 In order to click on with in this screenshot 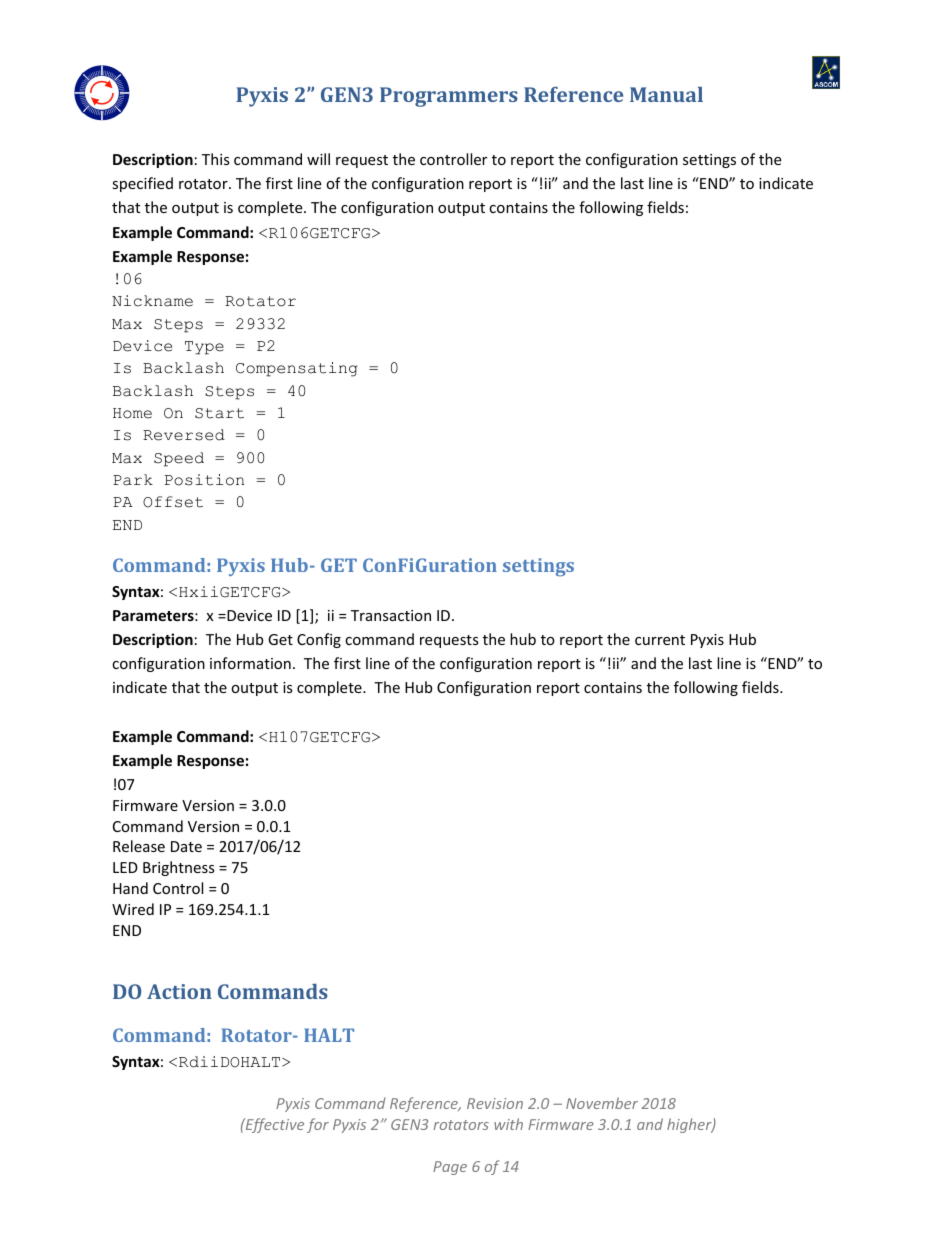, I will do `click(508, 1124)`.
